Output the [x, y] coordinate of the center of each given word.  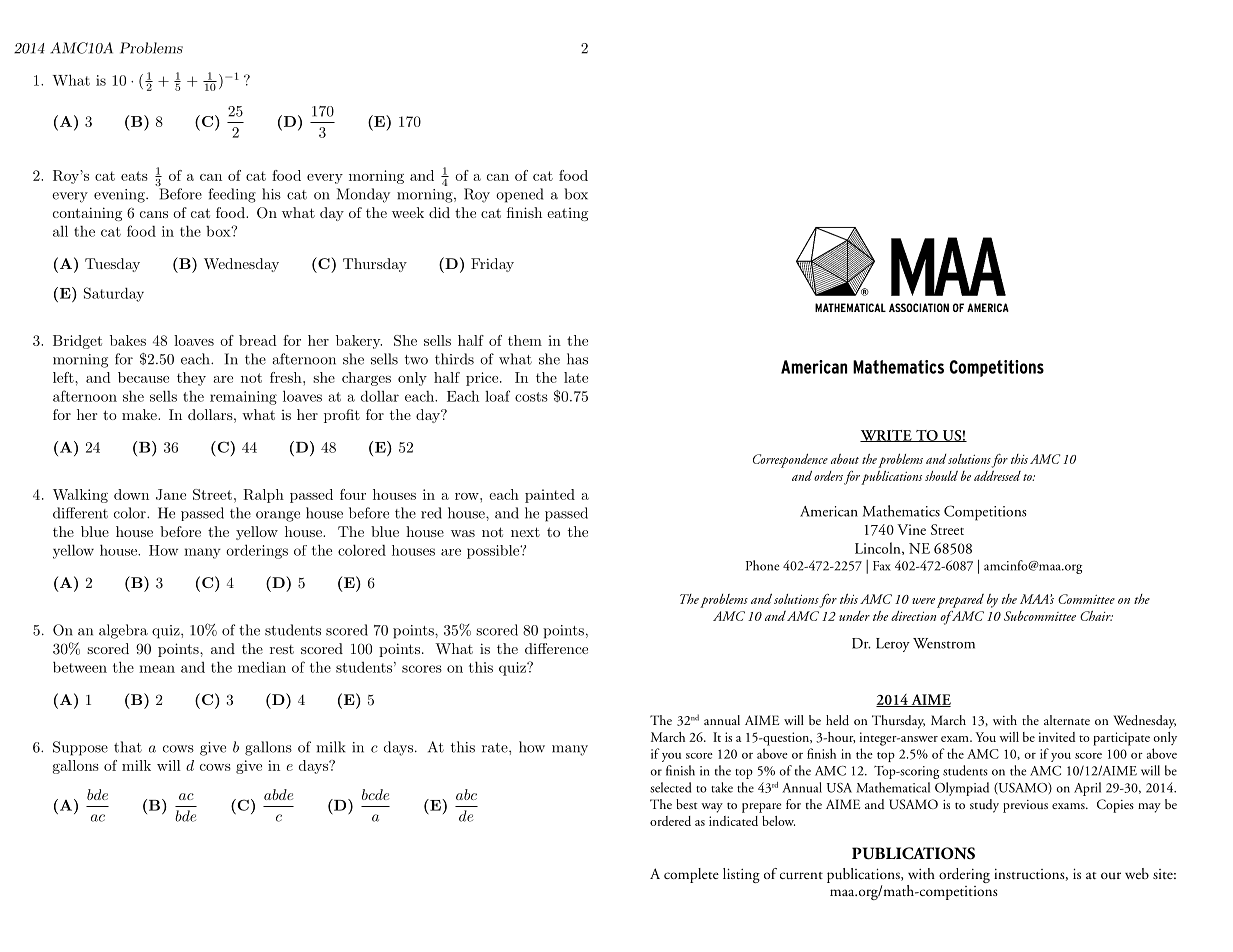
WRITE [887, 436]
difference [556, 648]
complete [691, 875]
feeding [232, 195]
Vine [911, 529]
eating [567, 214]
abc [466, 794]
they [191, 379]
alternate [1067, 720]
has [577, 359]
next [525, 532]
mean [157, 669]
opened [519, 195]
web [1137, 873]
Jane [171, 494]
